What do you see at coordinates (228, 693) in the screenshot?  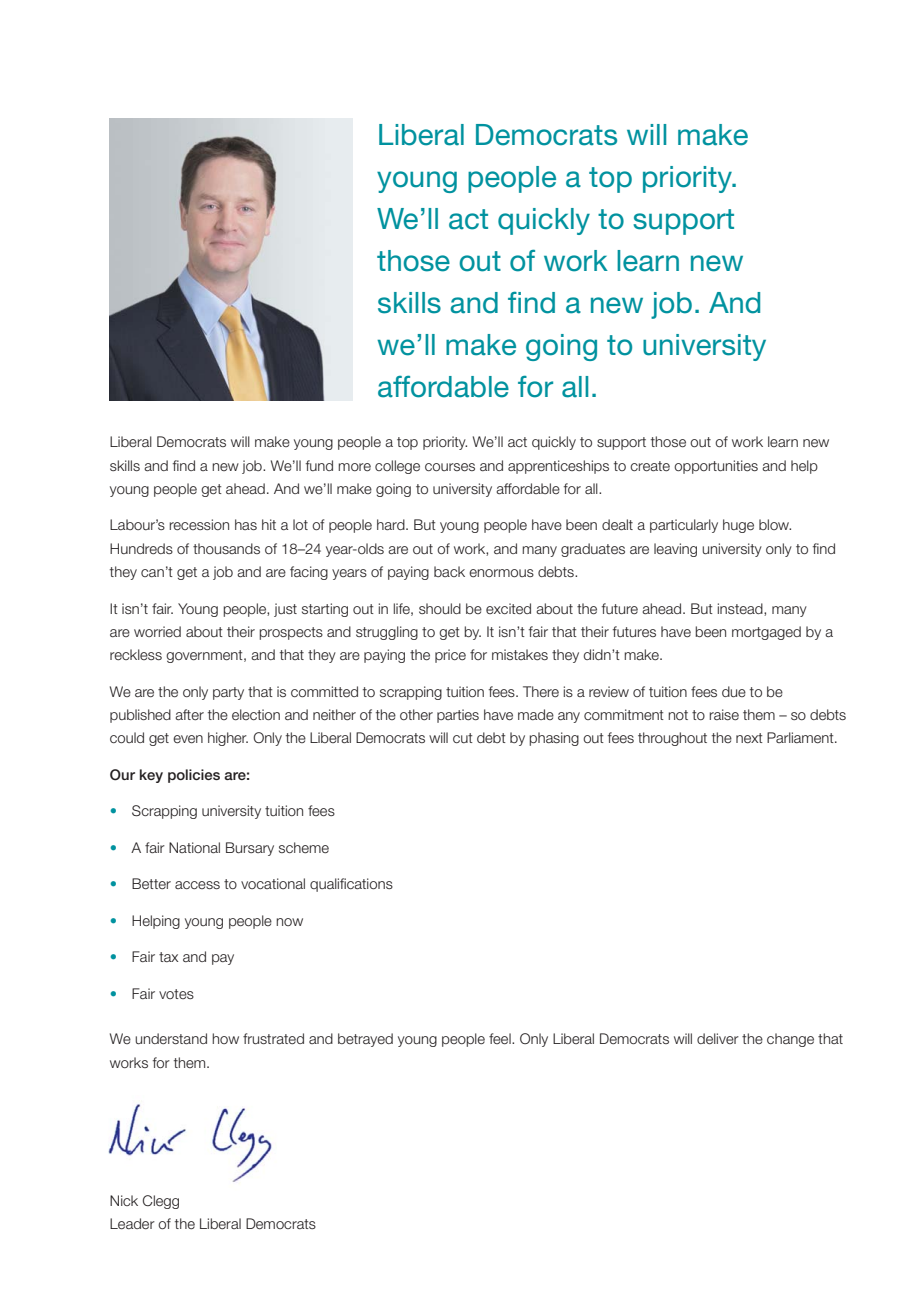 I see `party` at bounding box center [228, 693].
